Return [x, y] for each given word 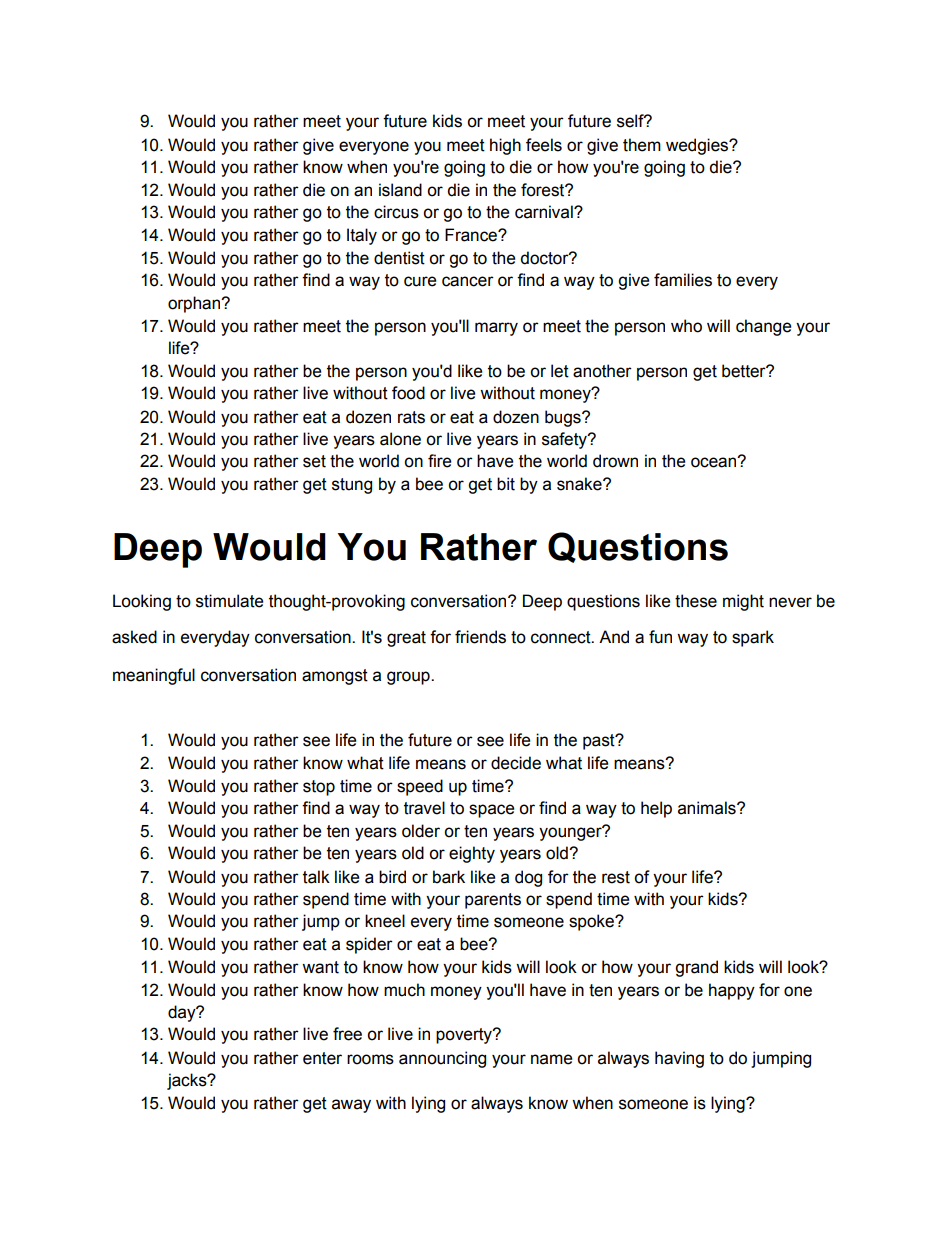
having [679, 1059]
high [505, 146]
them [642, 145]
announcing [442, 1059]
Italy [362, 236]
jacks [188, 1081]
